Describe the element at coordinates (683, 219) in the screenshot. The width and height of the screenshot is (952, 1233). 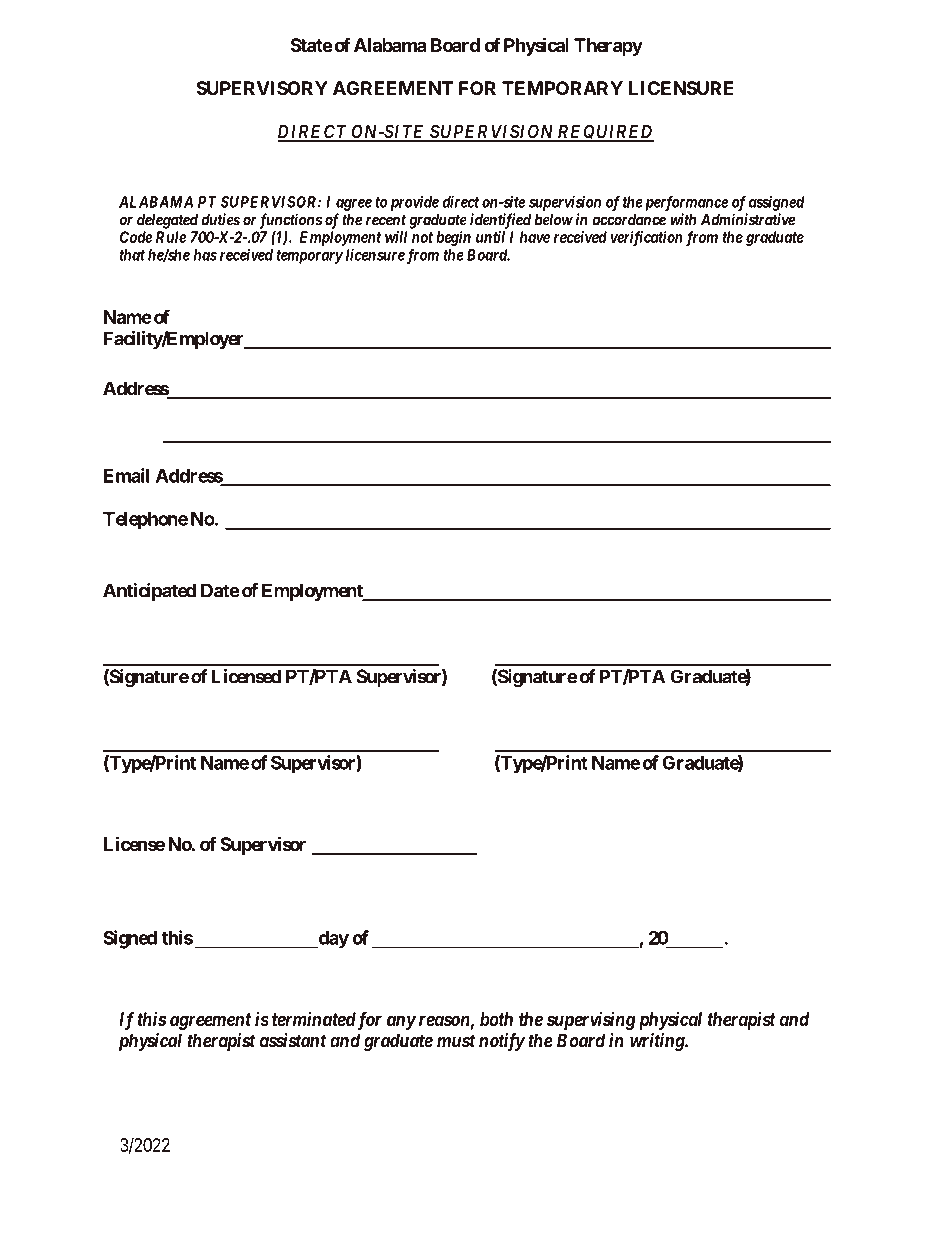
I see `with` at that location.
